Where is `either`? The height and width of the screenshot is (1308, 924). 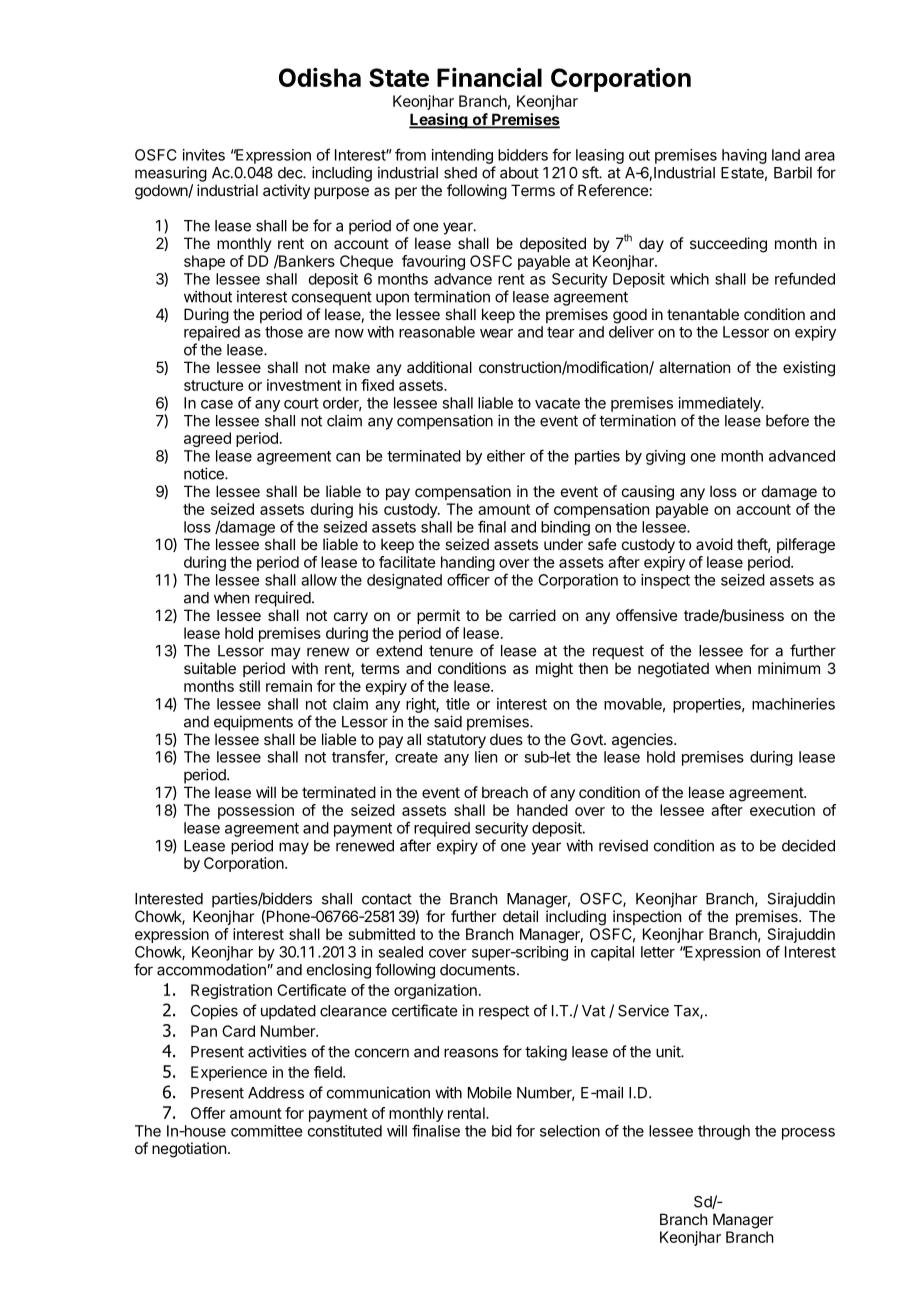
either is located at coordinates (506, 456).
